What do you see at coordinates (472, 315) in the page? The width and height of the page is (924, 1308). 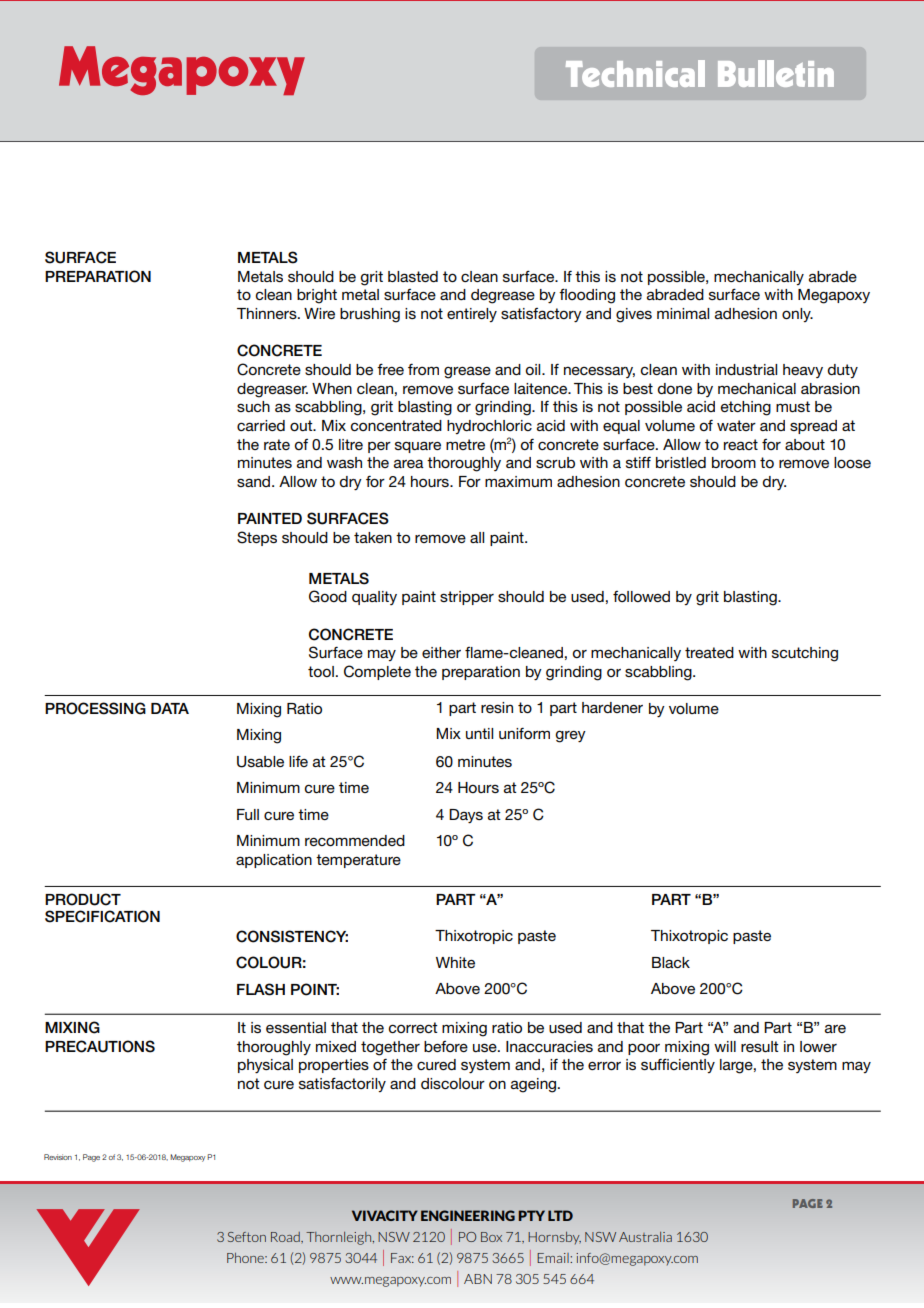 I see `entirely` at bounding box center [472, 315].
